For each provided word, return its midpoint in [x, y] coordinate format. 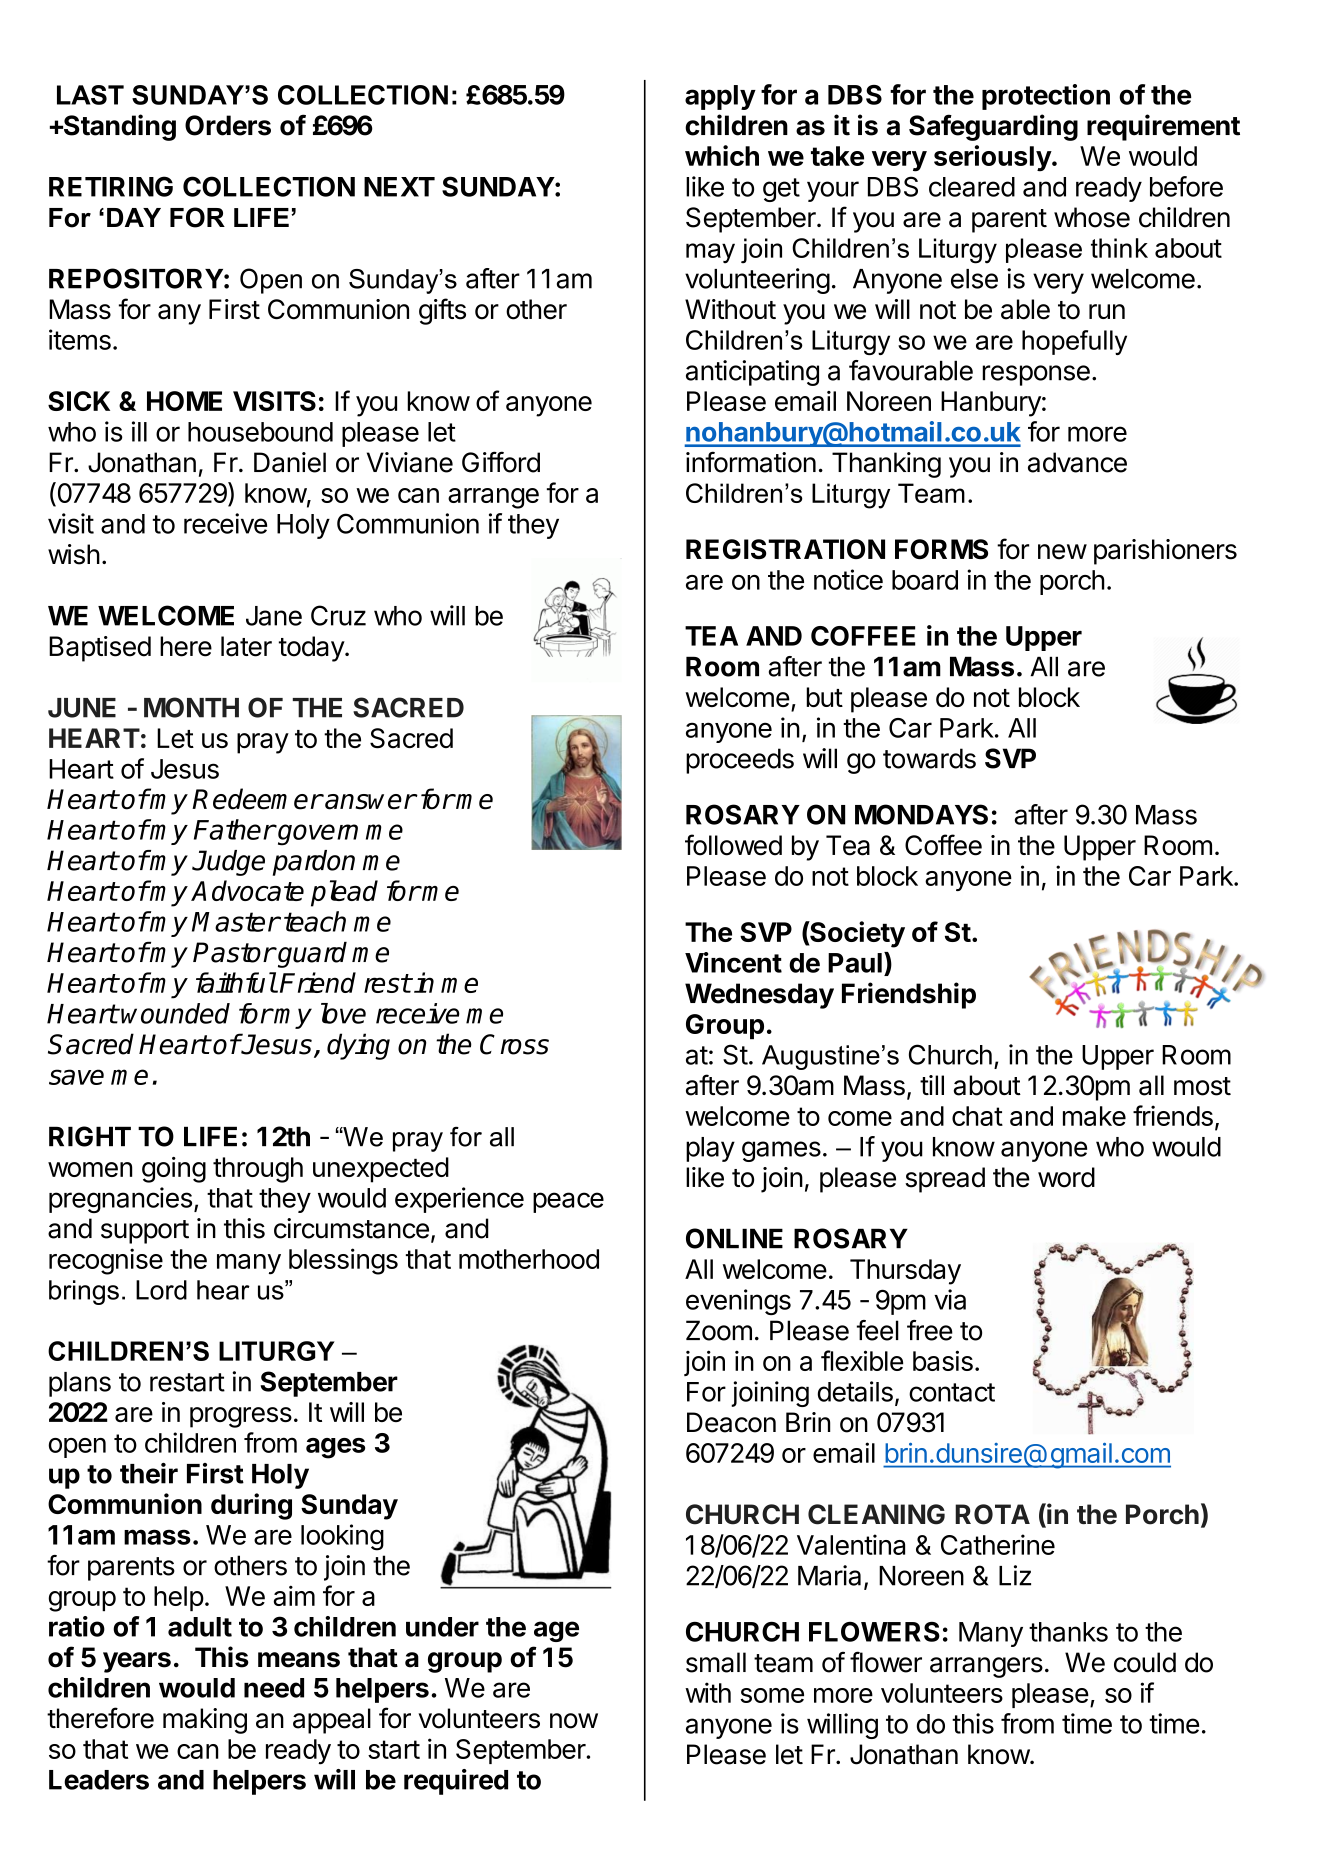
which [722, 155]
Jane [274, 616]
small [716, 1662]
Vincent [733, 962]
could [1145, 1662]
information [751, 462]
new [1062, 552]
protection [1046, 97]
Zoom [719, 1330]
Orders [228, 125]
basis [943, 1360]
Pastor [234, 952]
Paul [855, 963]
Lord [161, 1290]
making [205, 1721]
